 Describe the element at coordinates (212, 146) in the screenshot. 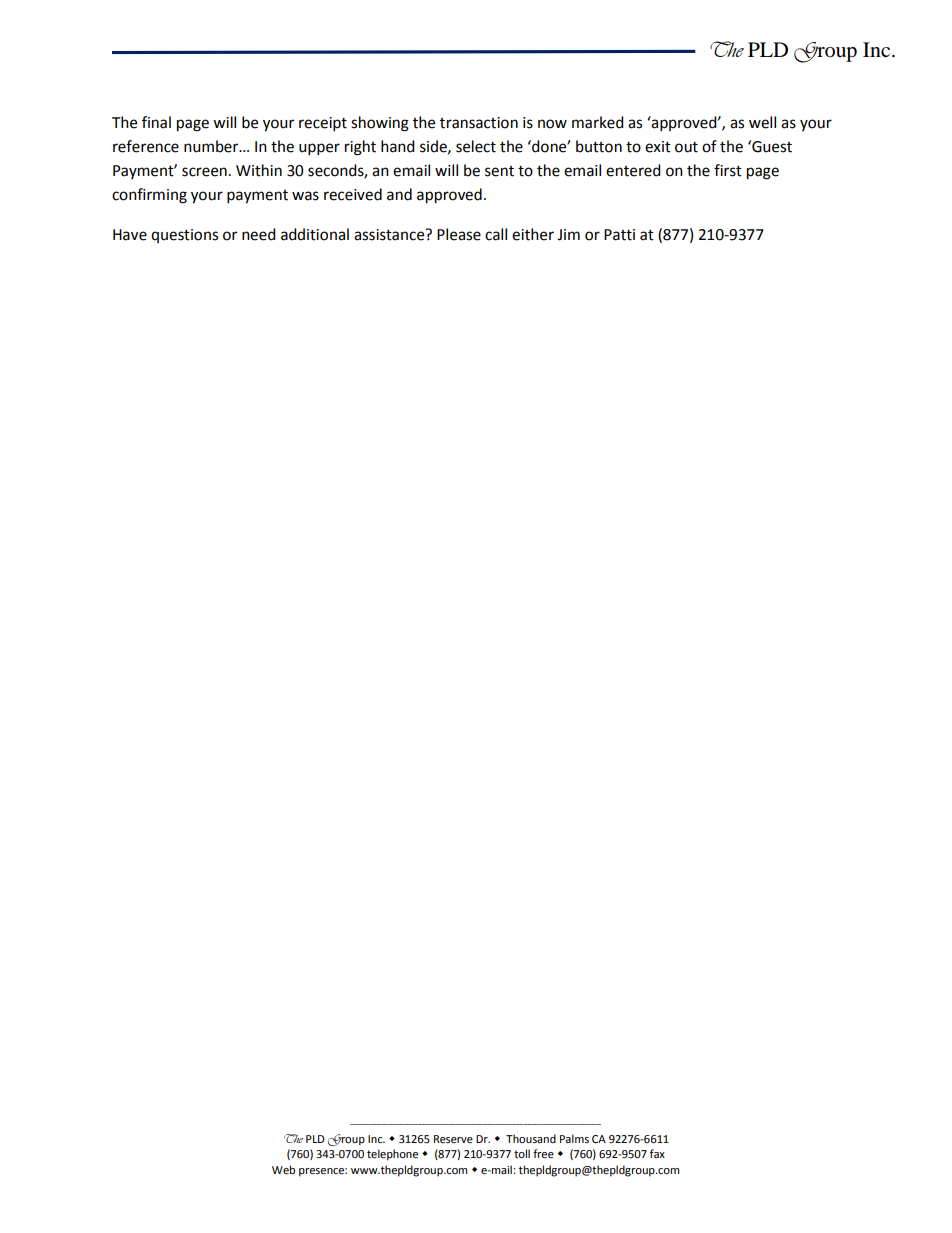

I see `number` at that location.
